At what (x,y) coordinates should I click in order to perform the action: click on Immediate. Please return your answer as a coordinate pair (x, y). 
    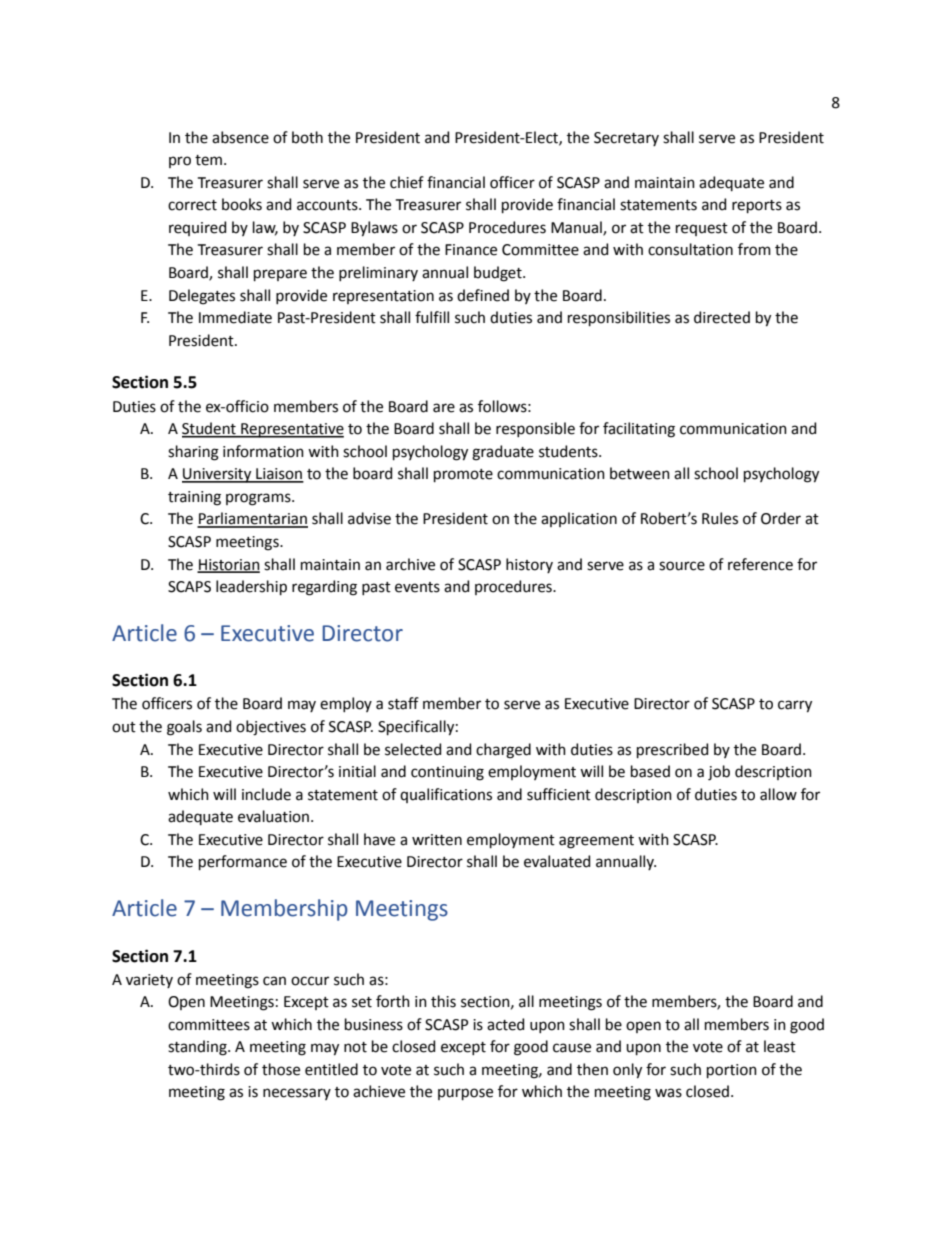
    Looking at the image, I should click on (235, 317).
